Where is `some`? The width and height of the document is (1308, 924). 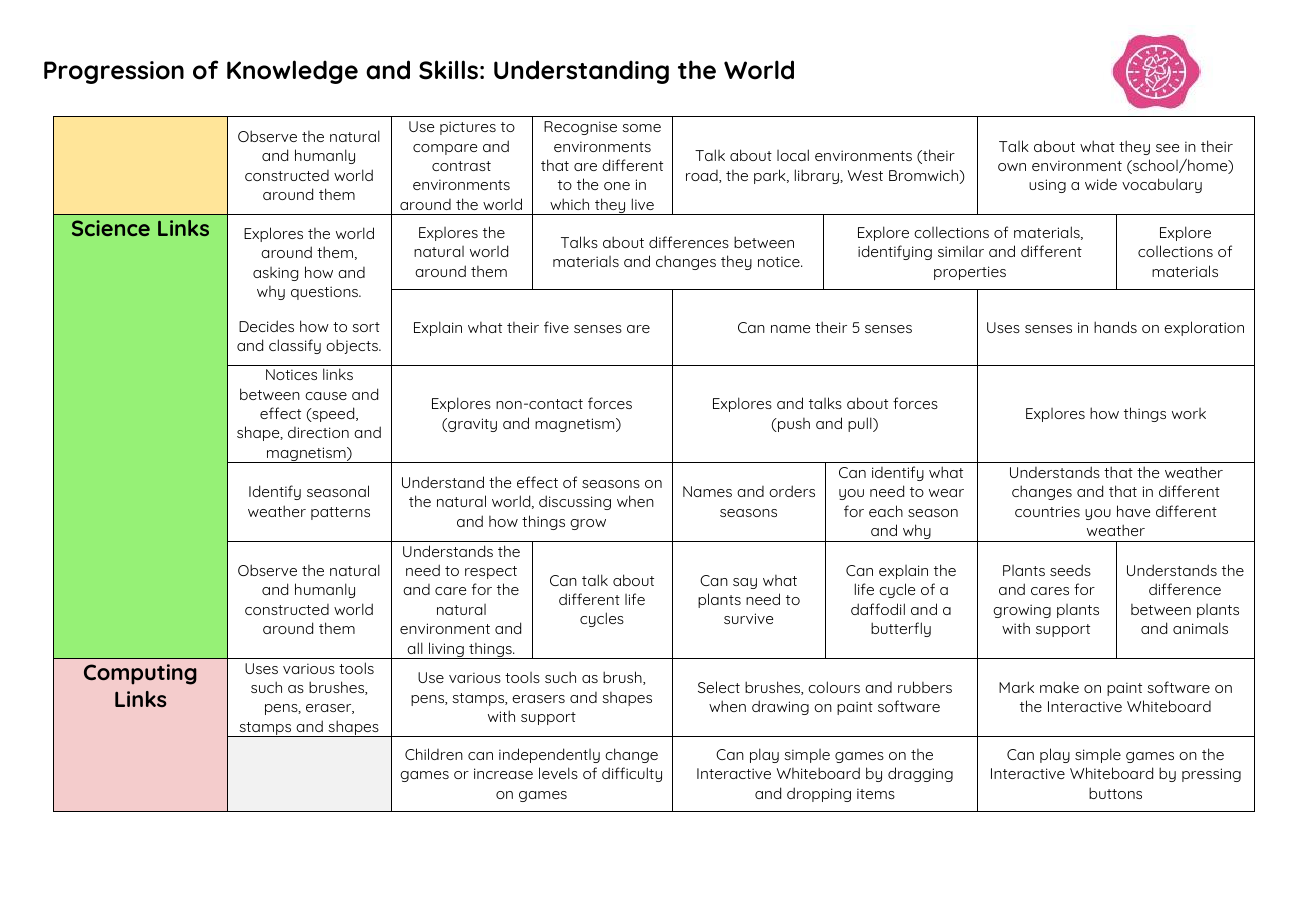
some is located at coordinates (641, 128).
